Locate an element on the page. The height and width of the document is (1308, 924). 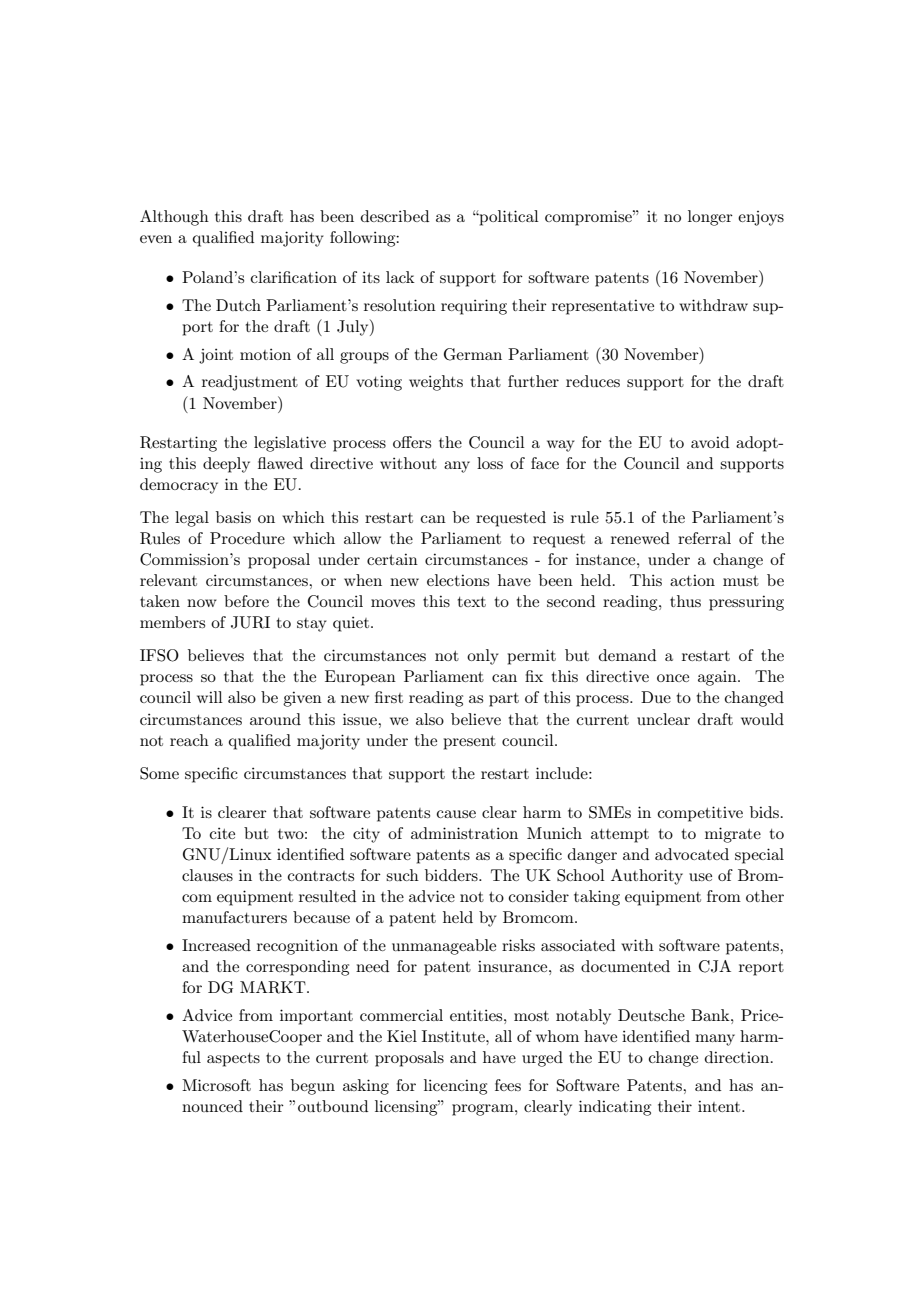
referral is located at coordinates (704, 538).
